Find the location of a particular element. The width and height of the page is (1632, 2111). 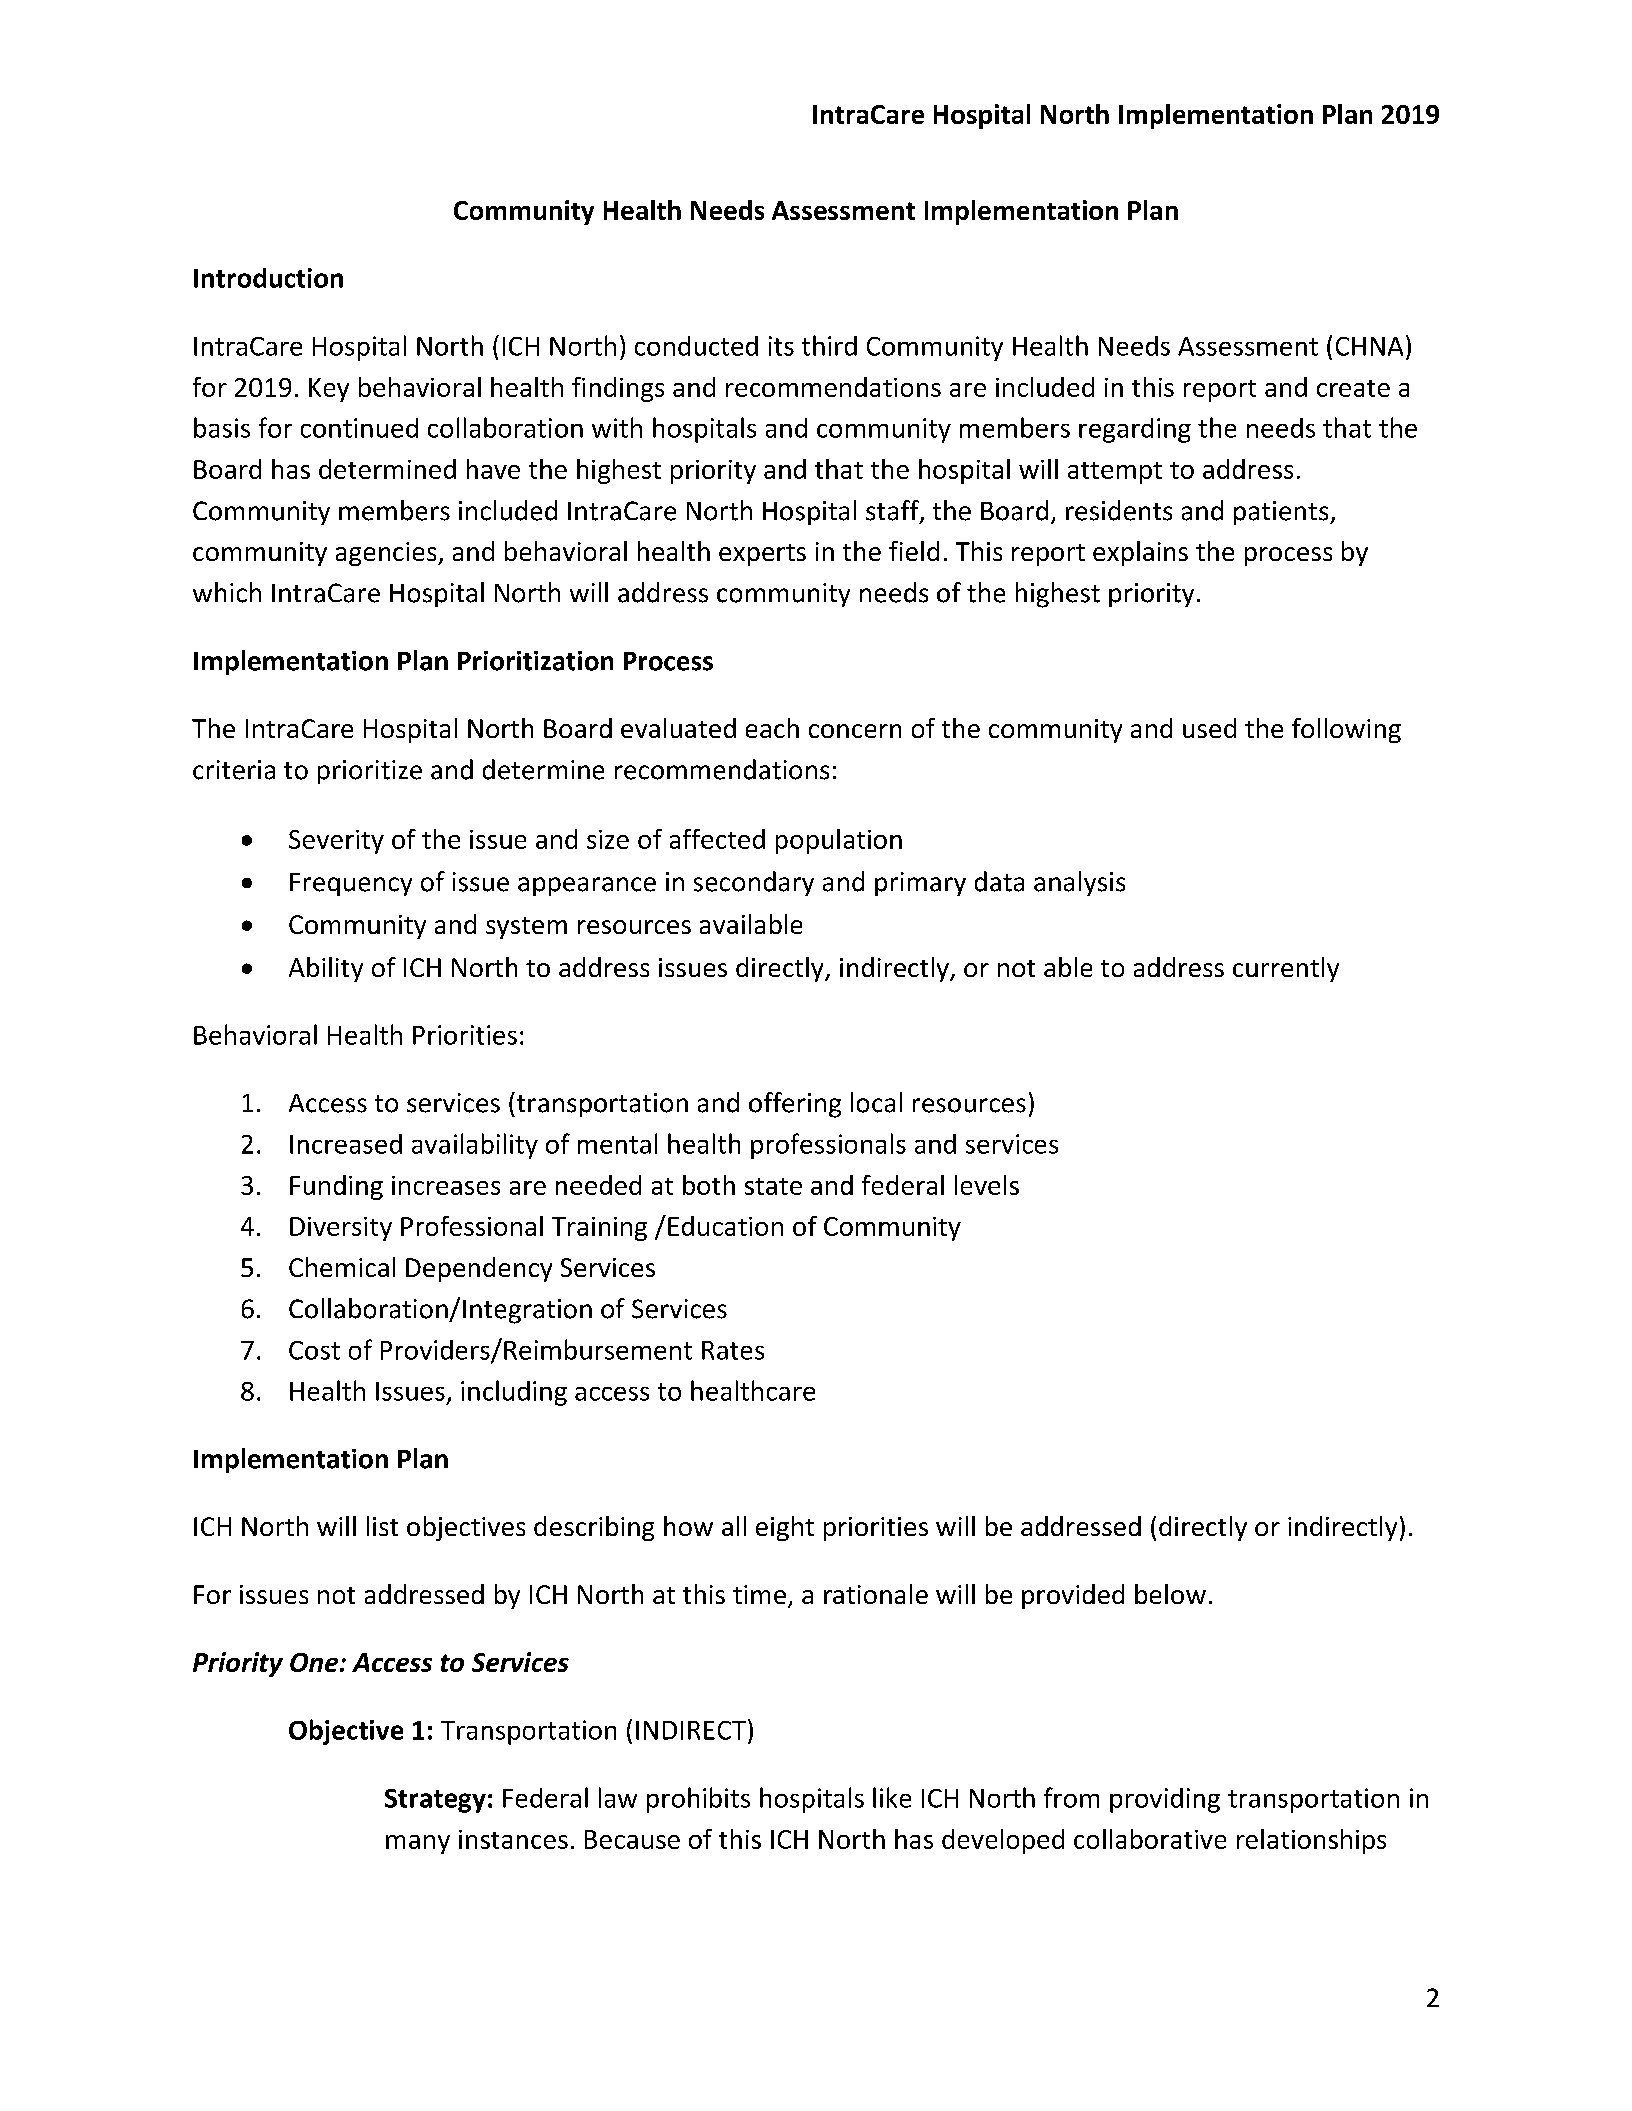

third is located at coordinates (829, 345).
